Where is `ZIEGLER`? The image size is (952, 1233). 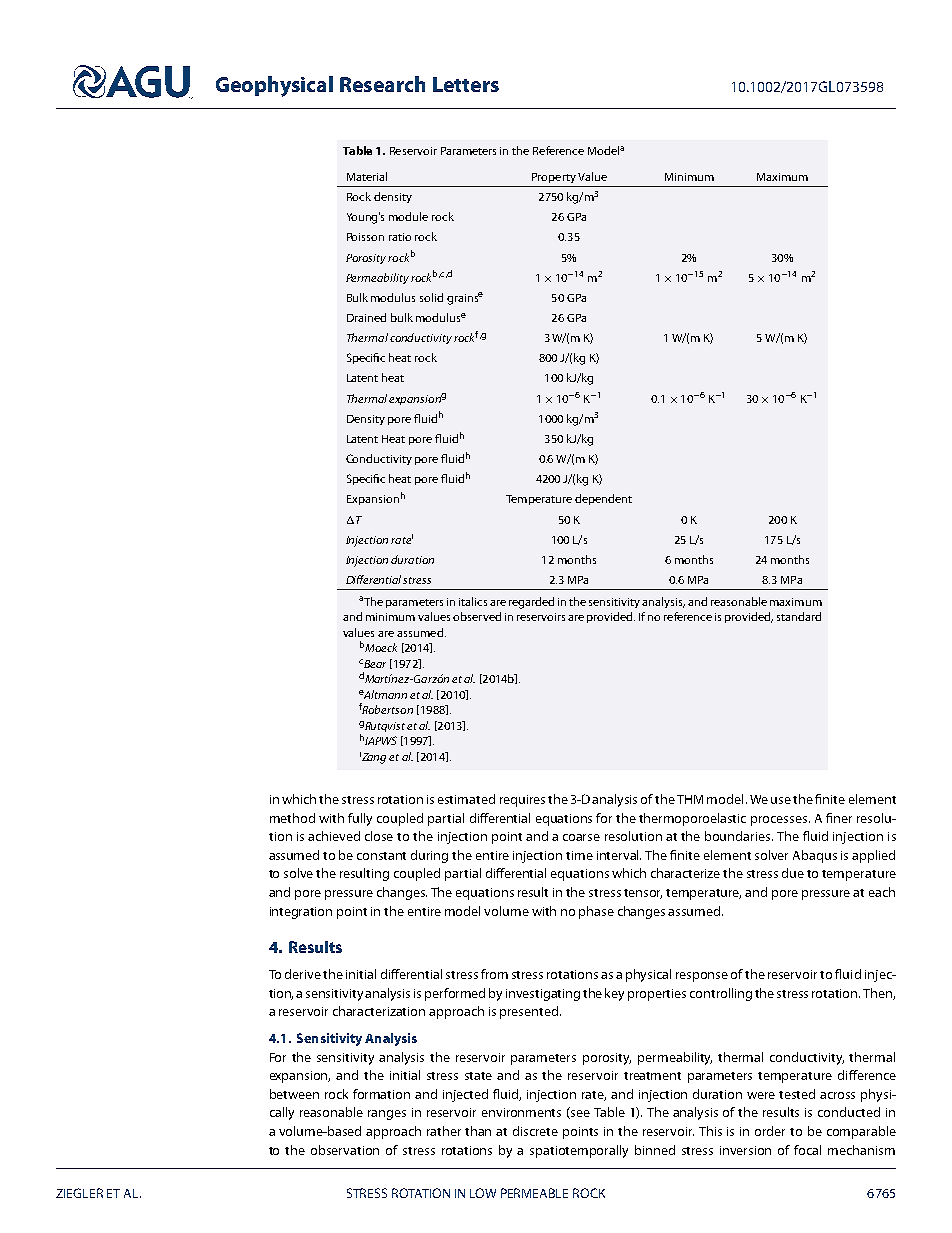 ZIEGLER is located at coordinates (79, 1193).
